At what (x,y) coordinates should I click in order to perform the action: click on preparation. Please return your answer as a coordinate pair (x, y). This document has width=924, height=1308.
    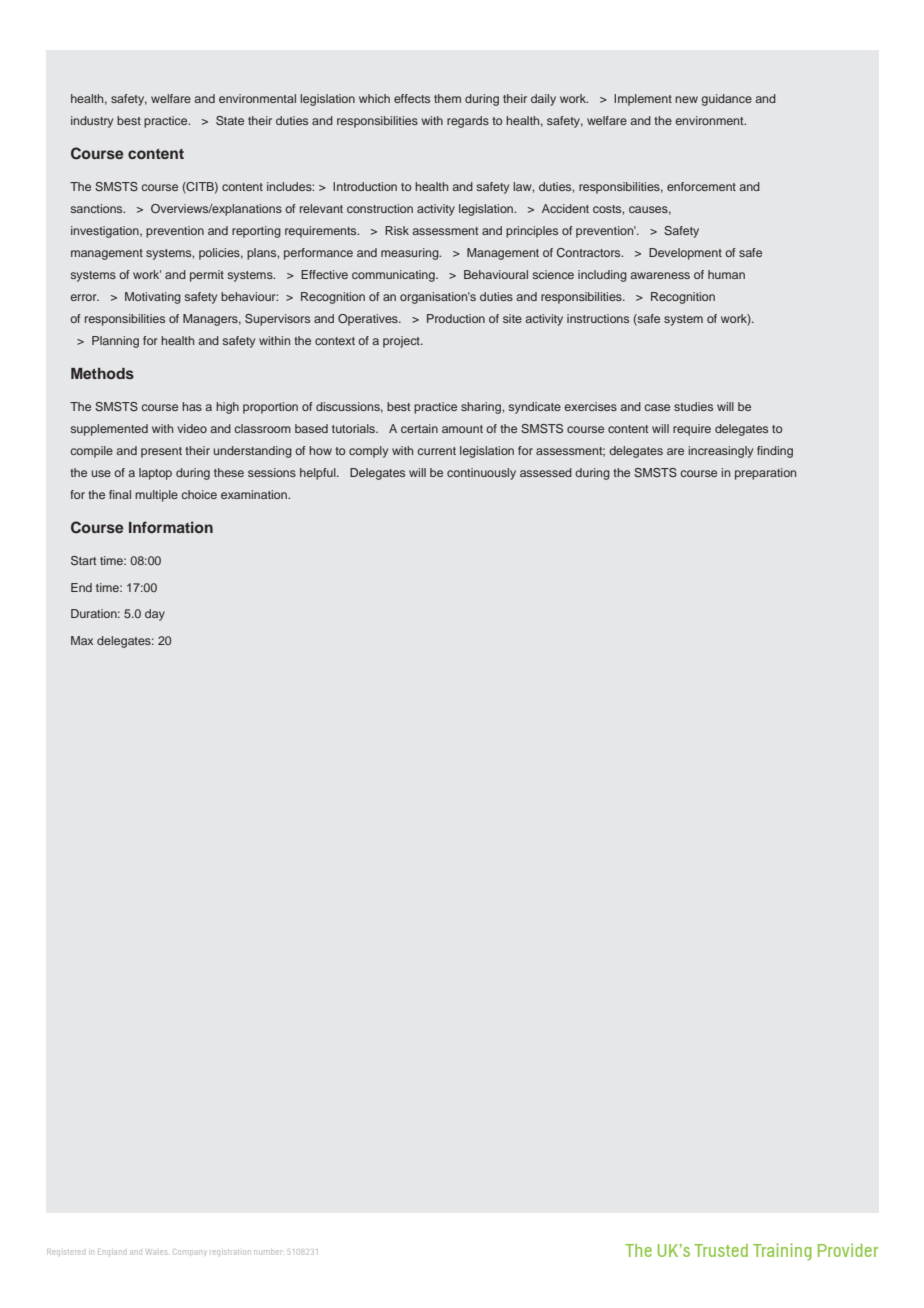
    Looking at the image, I should click on (765, 474).
